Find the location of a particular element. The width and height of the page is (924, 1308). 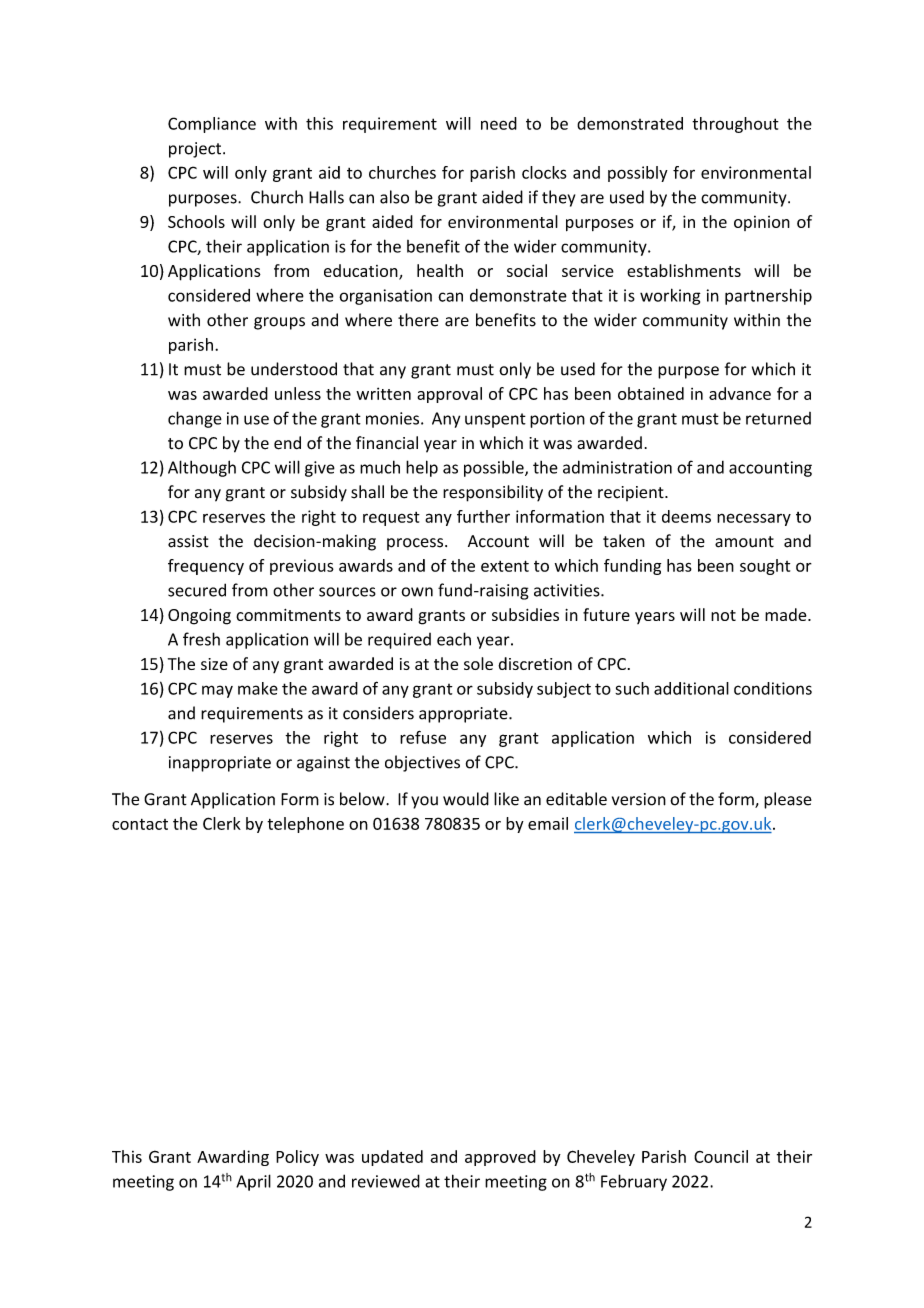

contact is located at coordinates (140, 824).
